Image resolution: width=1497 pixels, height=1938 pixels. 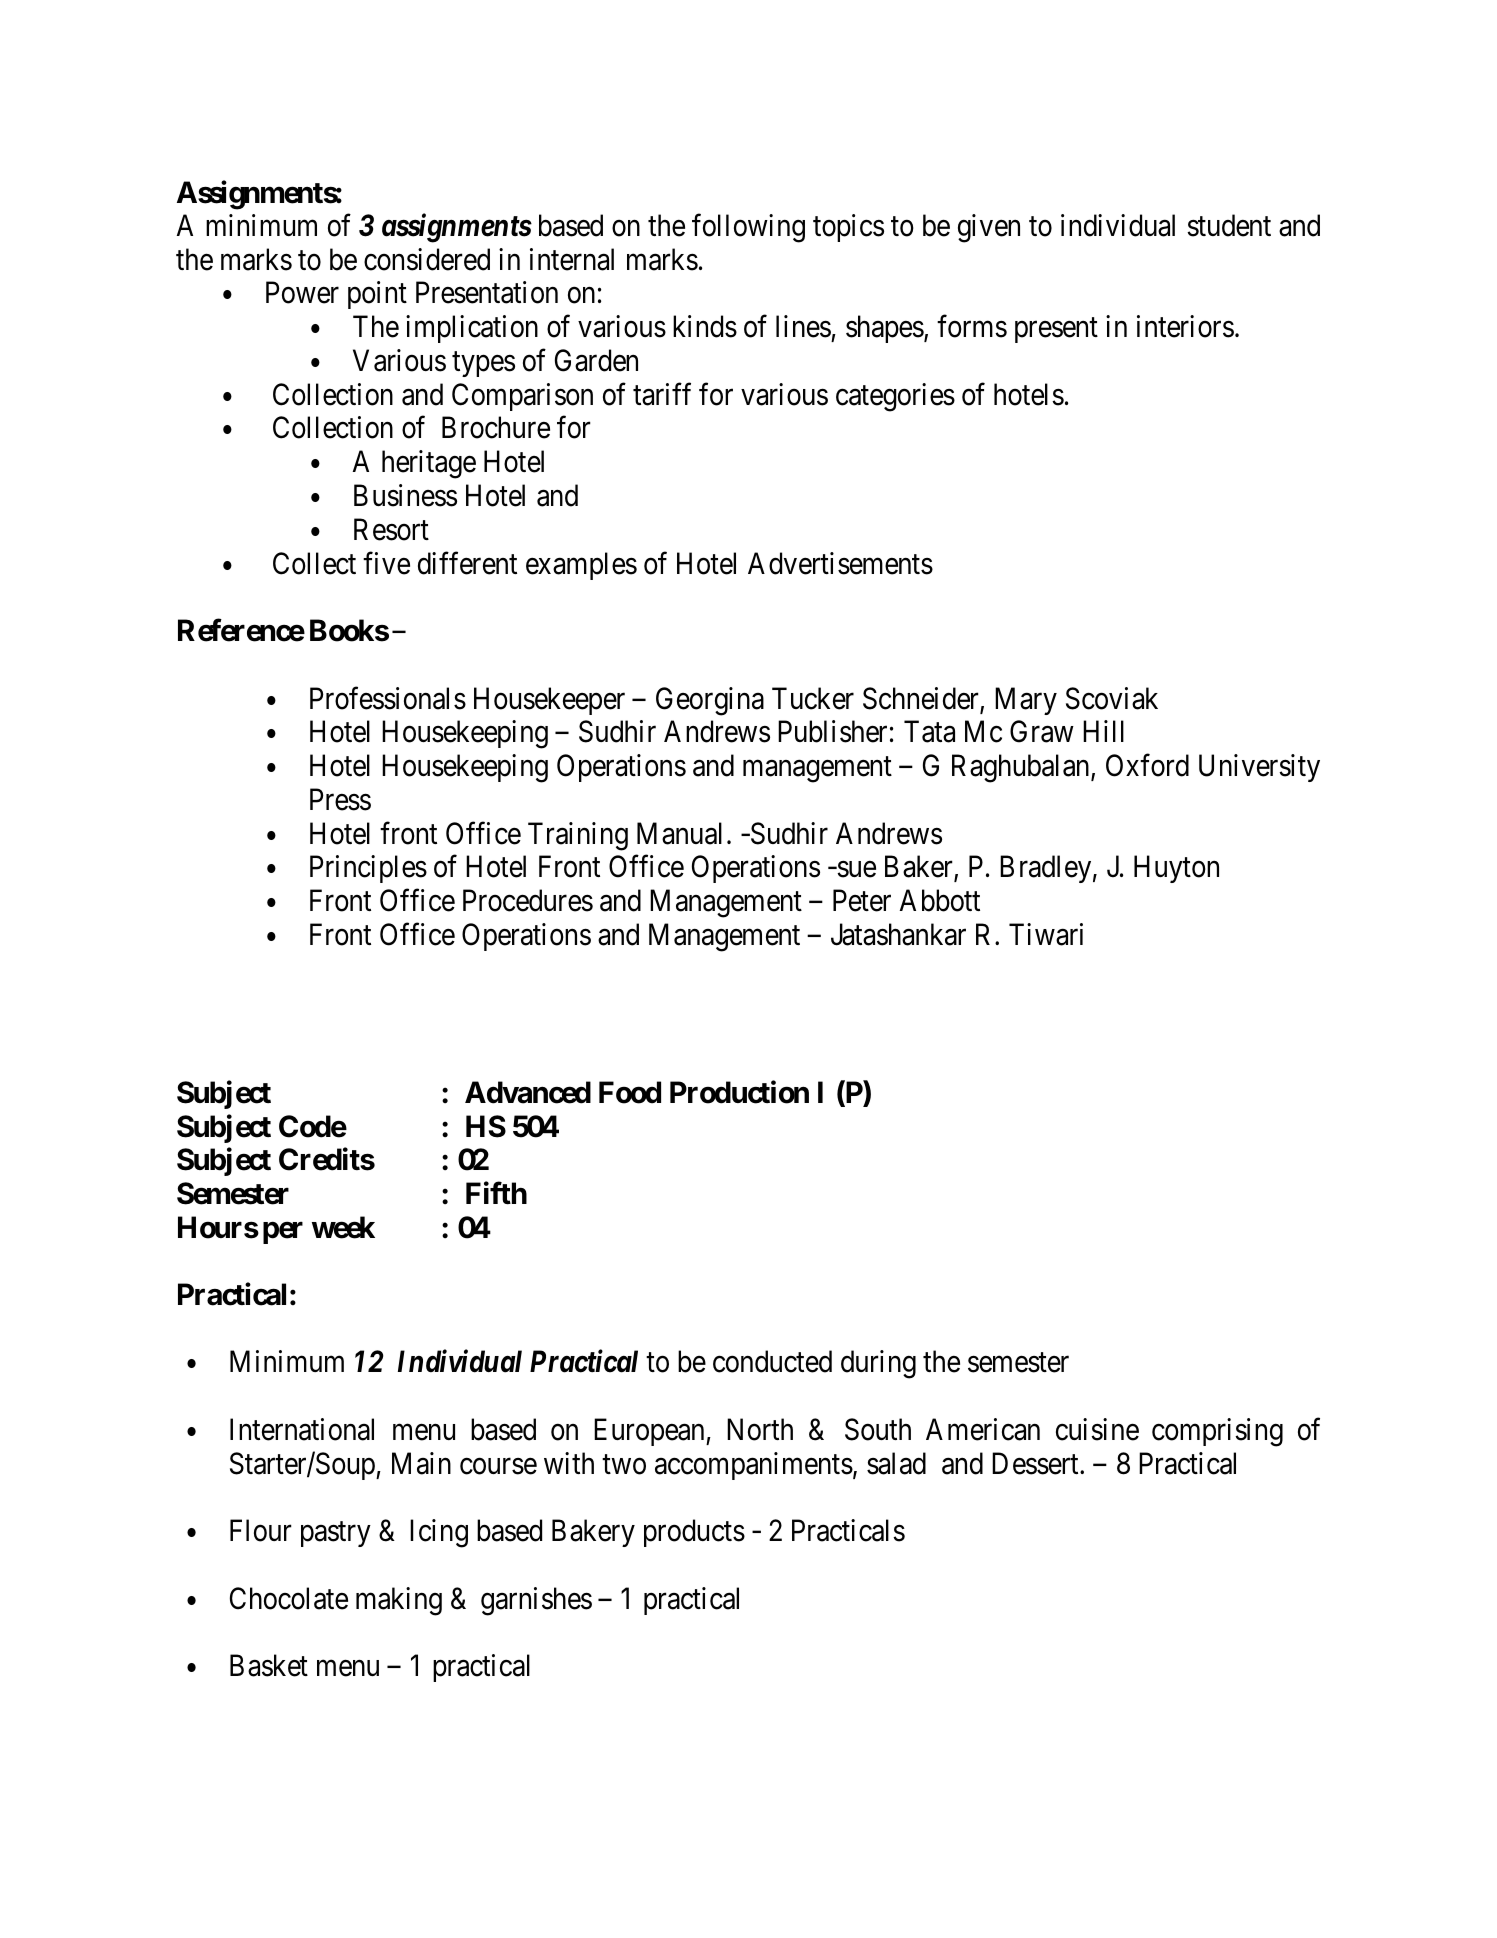 I want to click on pastry, so click(x=336, y=1534).
